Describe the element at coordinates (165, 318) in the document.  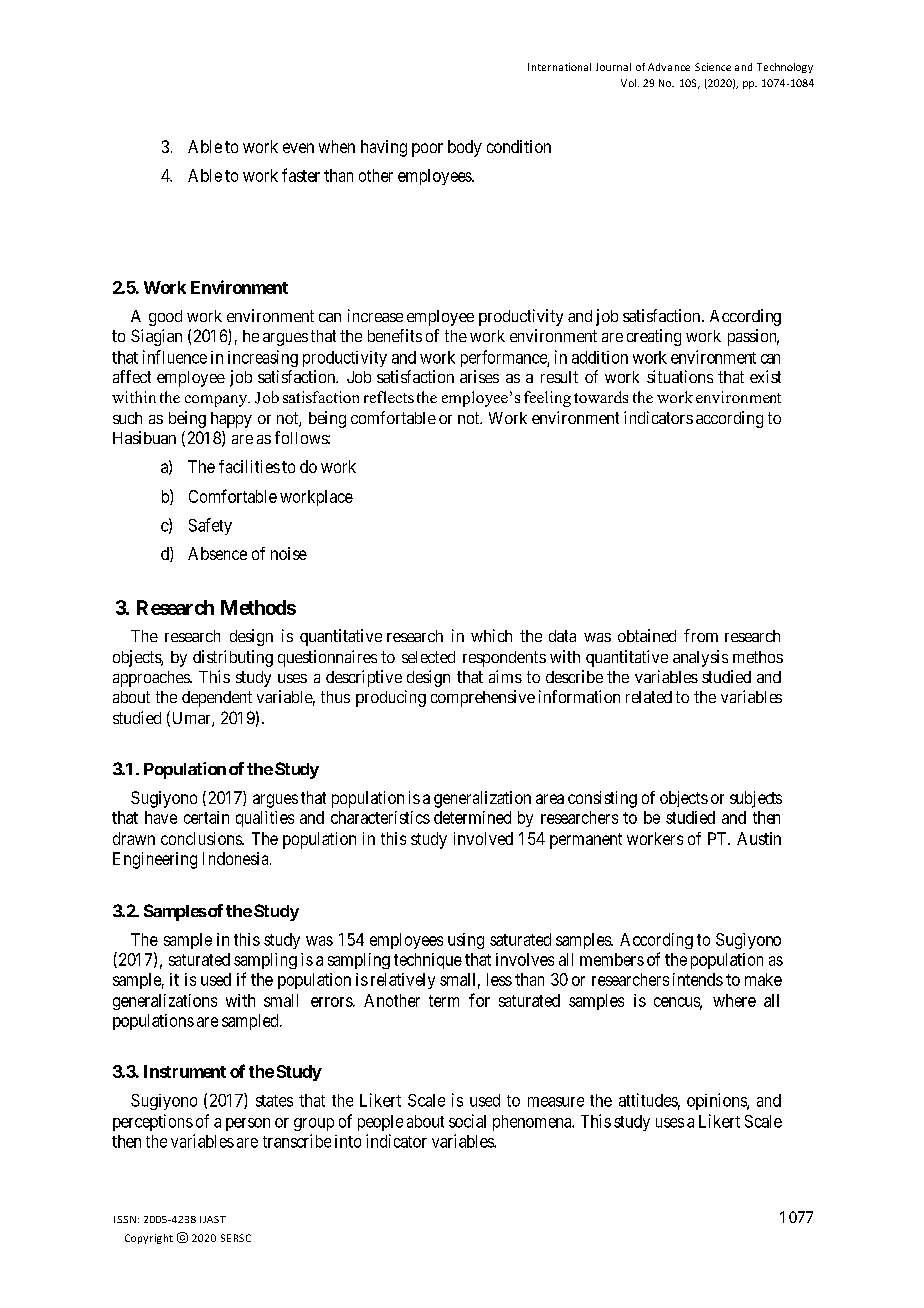
I see `good` at that location.
